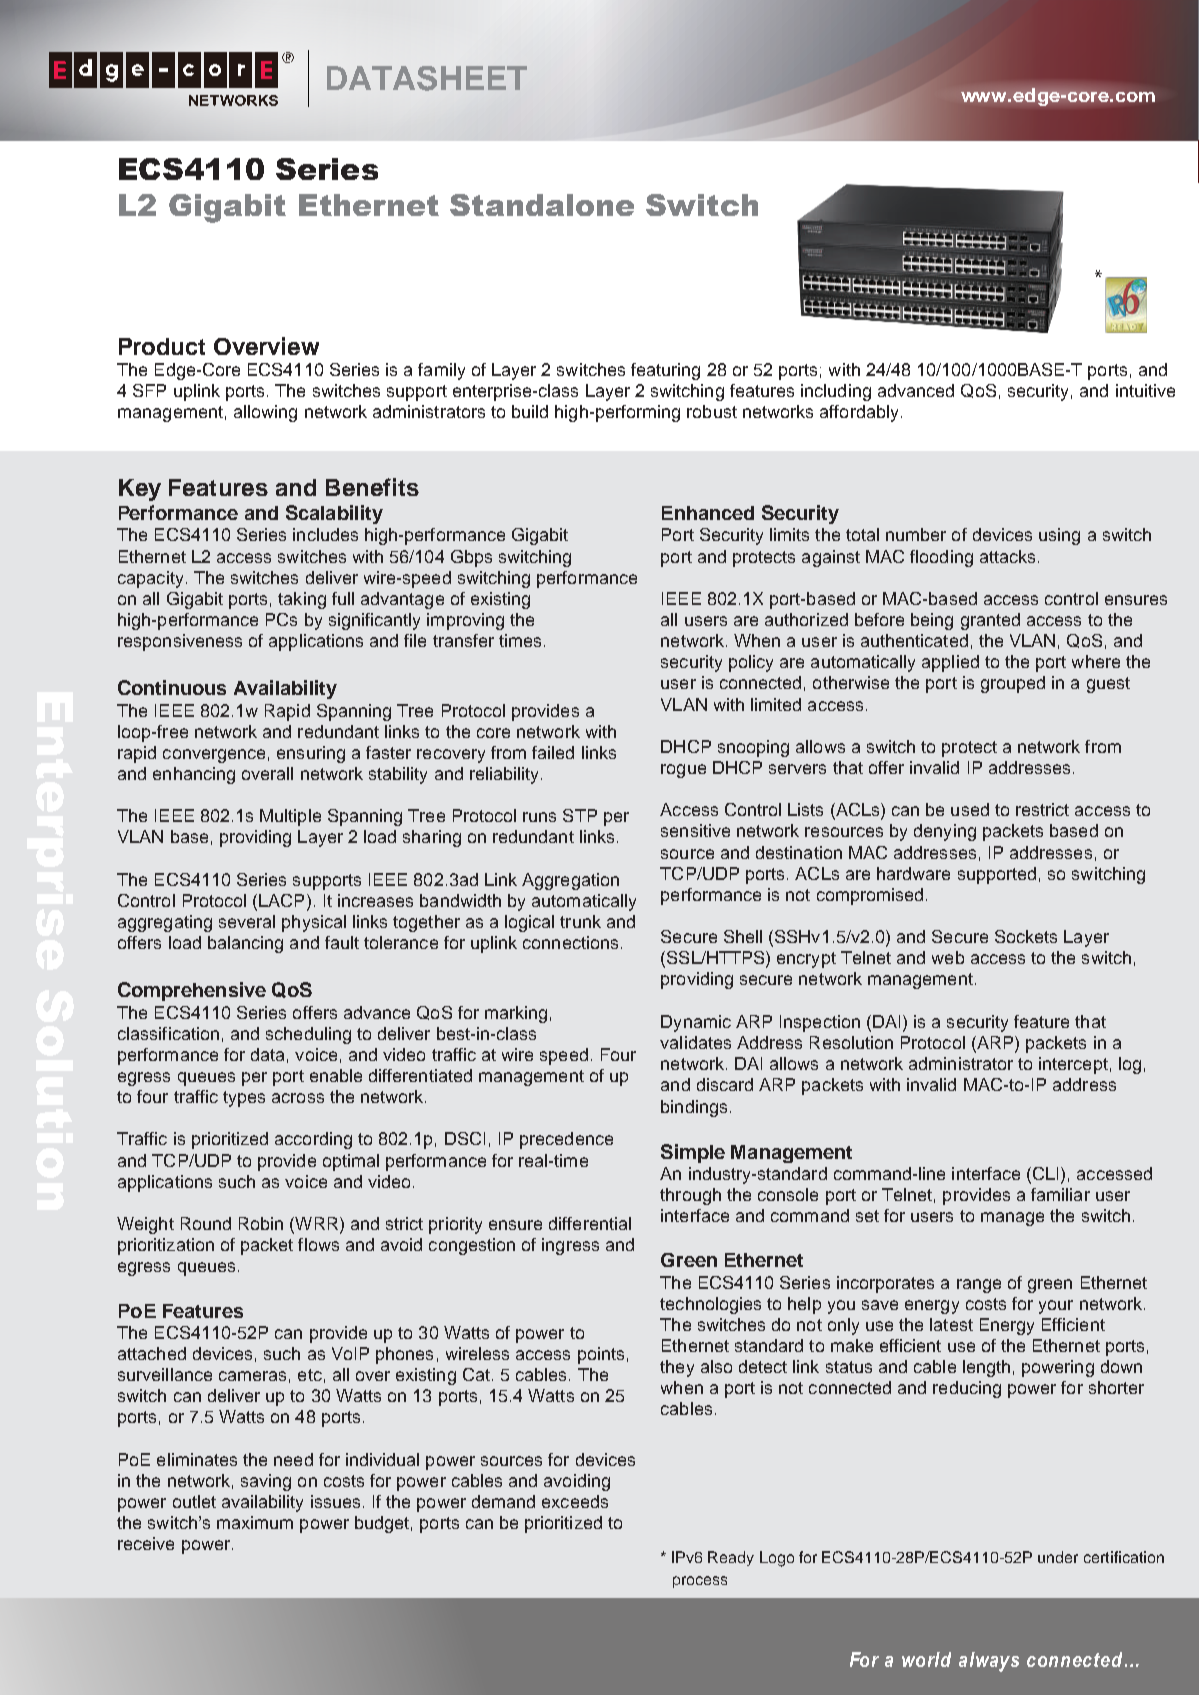 The image size is (1199, 1695). Describe the element at coordinates (542, 205) in the document. I see `Standalone` at that location.
